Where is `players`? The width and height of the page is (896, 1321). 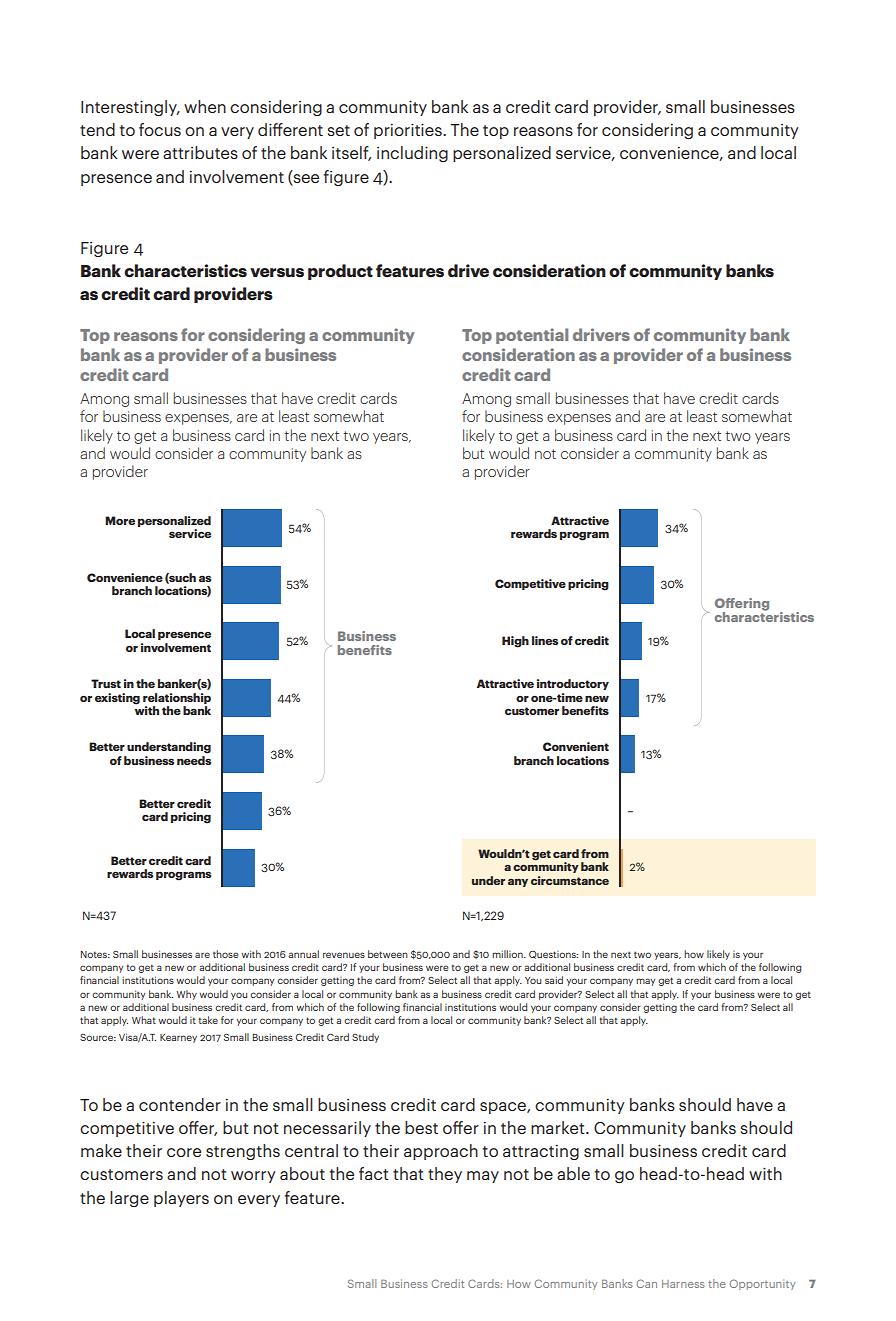 players is located at coordinates (181, 1199).
